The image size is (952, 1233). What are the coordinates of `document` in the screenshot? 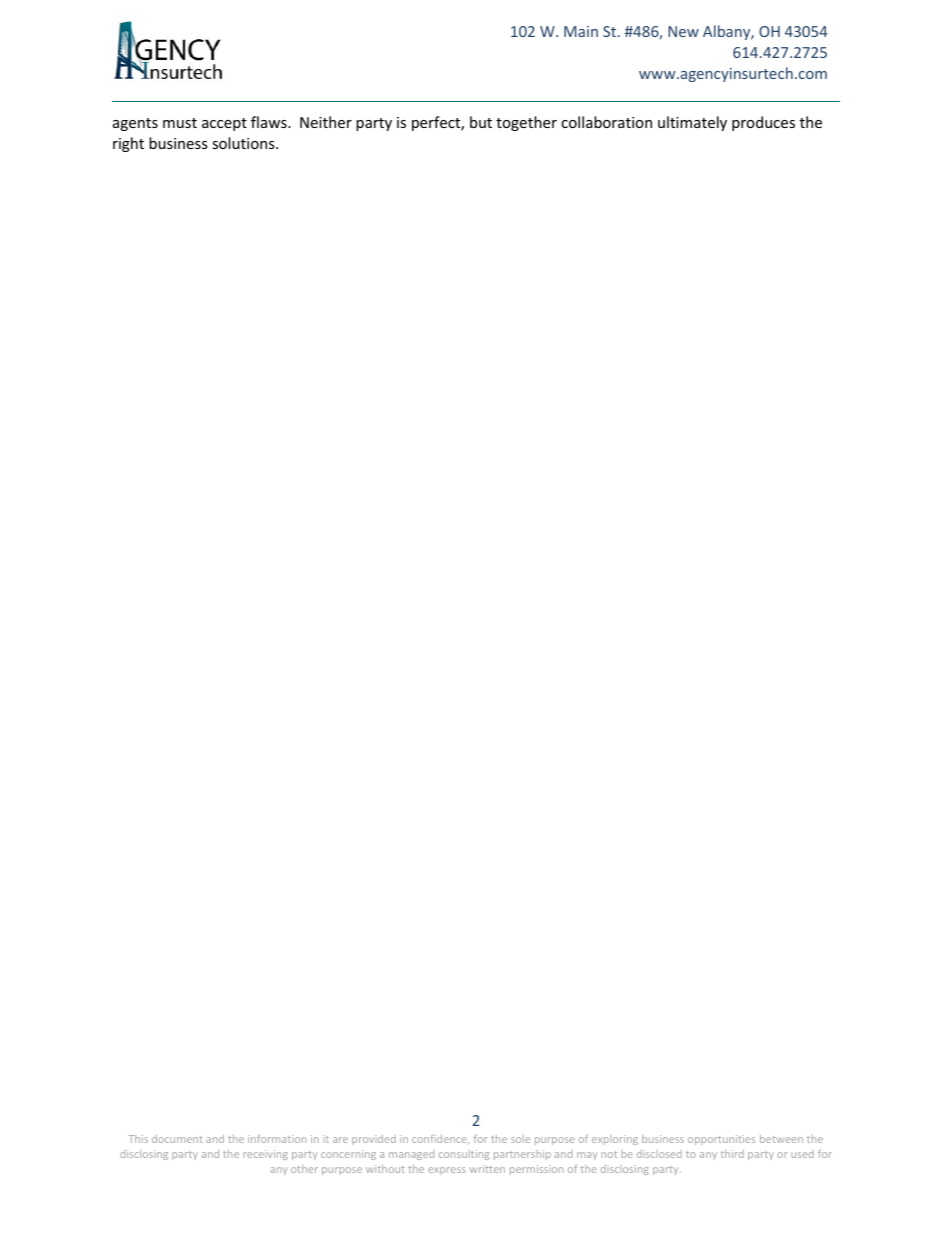 It's located at (177, 1139).
